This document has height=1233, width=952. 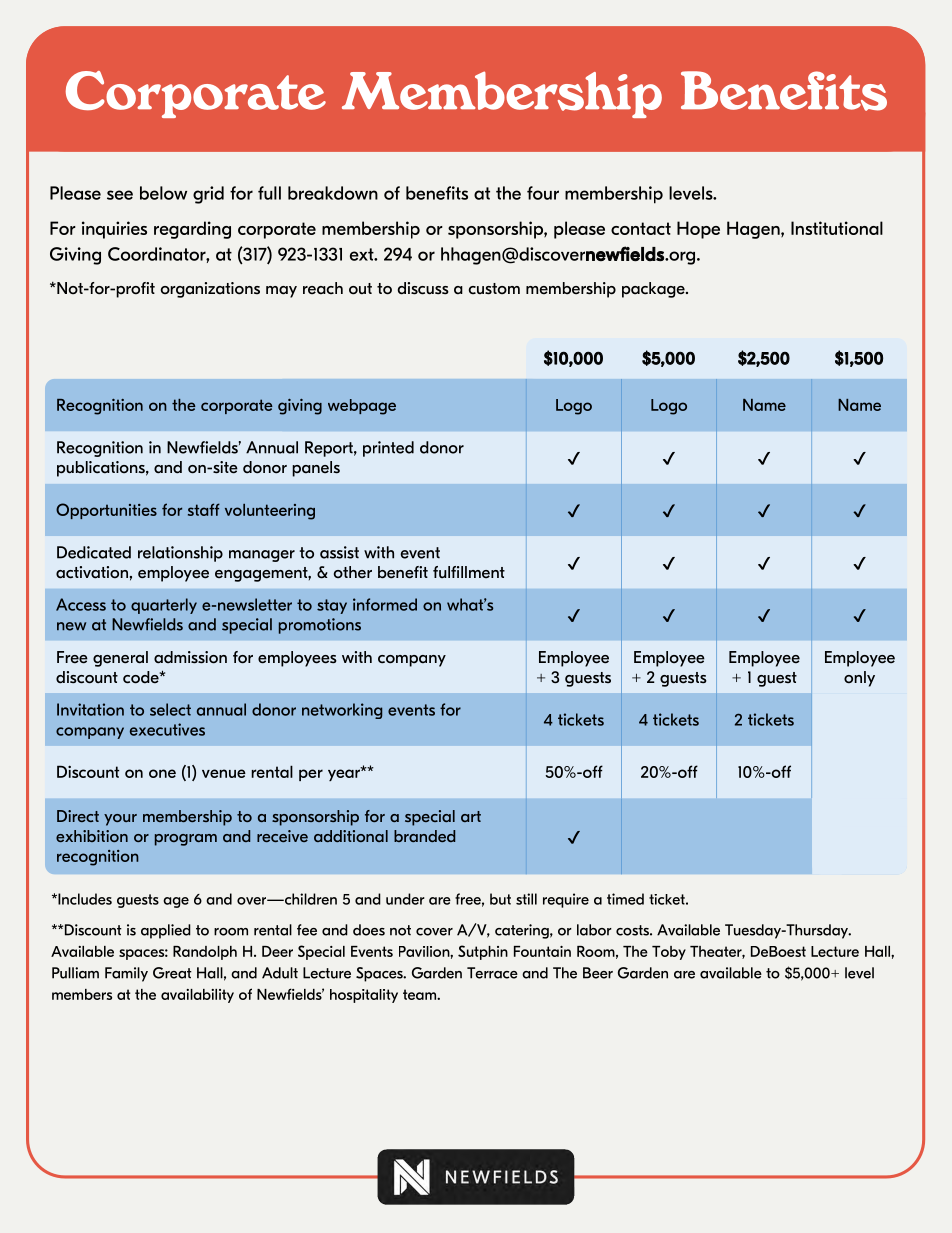 What do you see at coordinates (469, 572) in the document?
I see `fulfillment` at bounding box center [469, 572].
